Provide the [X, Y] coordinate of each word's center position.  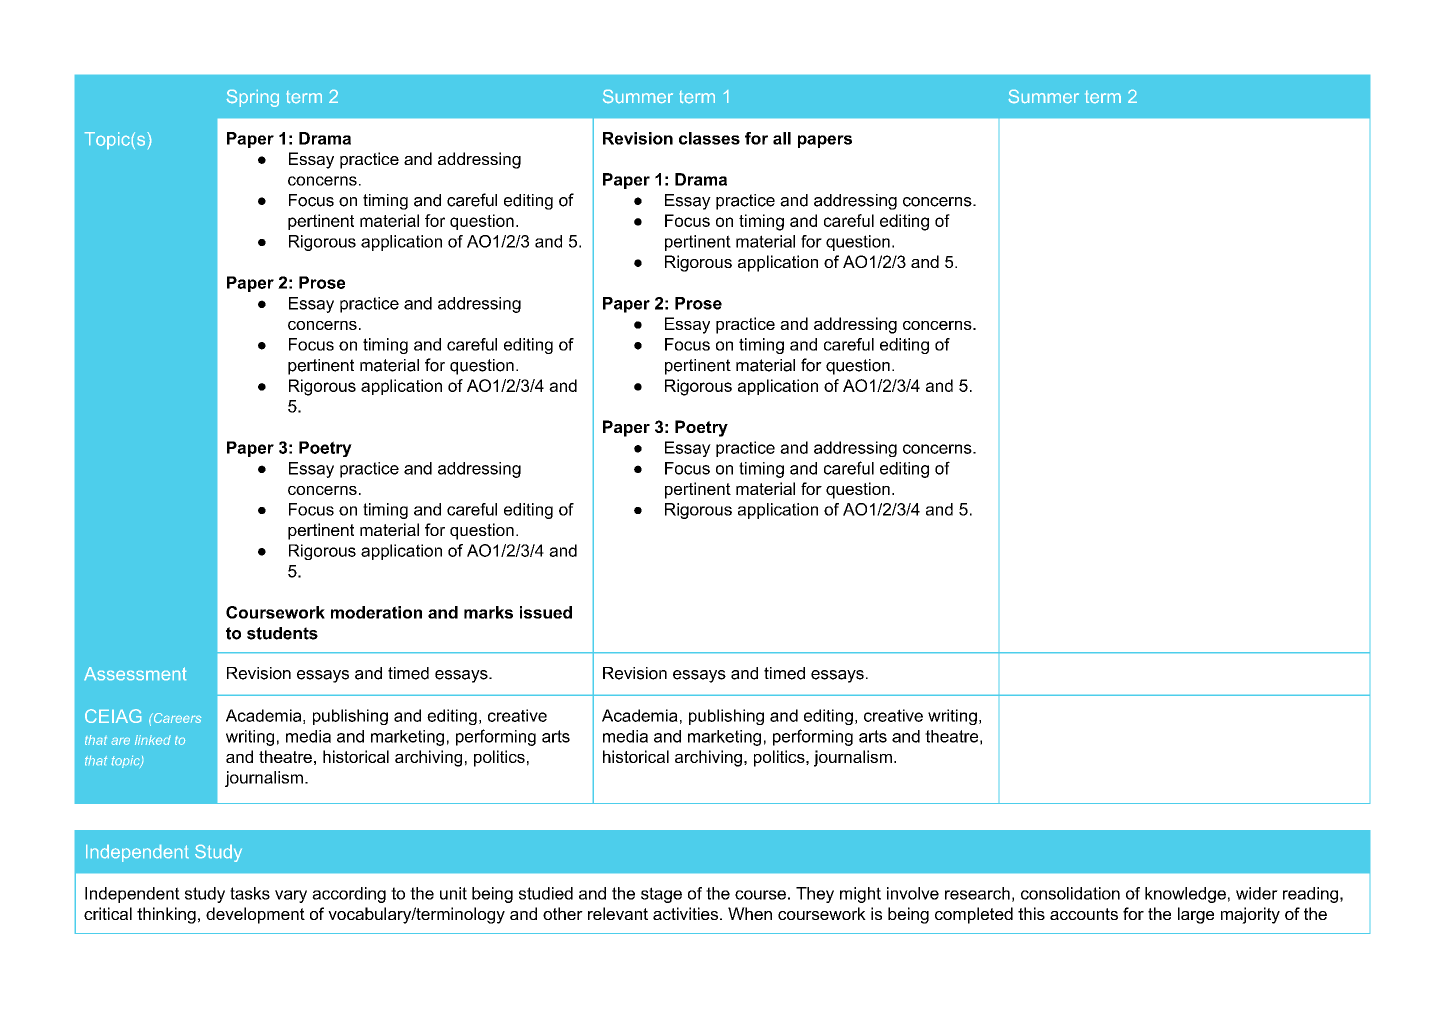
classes [709, 138]
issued [546, 612]
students [282, 633]
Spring [253, 98]
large [1196, 915]
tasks [250, 893]
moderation [376, 612]
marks [488, 612]
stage [661, 895]
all [782, 138]
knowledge [1185, 895]
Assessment [135, 673]
